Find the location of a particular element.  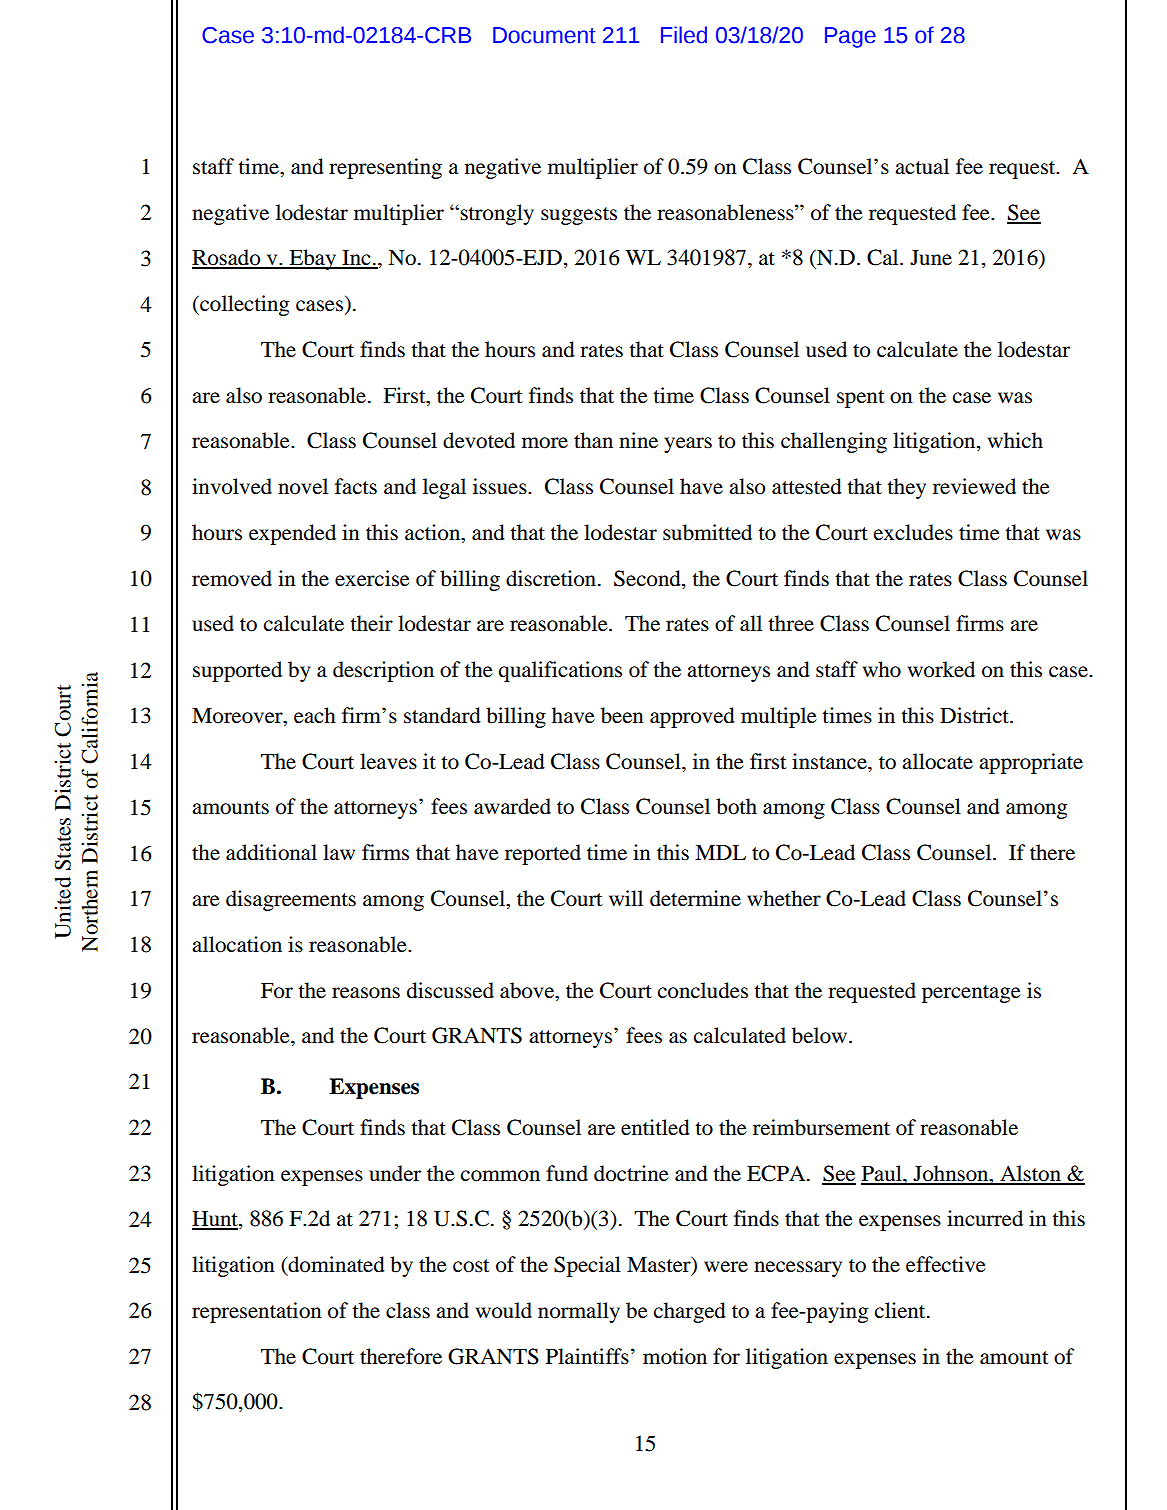

representing is located at coordinates (385, 168).
